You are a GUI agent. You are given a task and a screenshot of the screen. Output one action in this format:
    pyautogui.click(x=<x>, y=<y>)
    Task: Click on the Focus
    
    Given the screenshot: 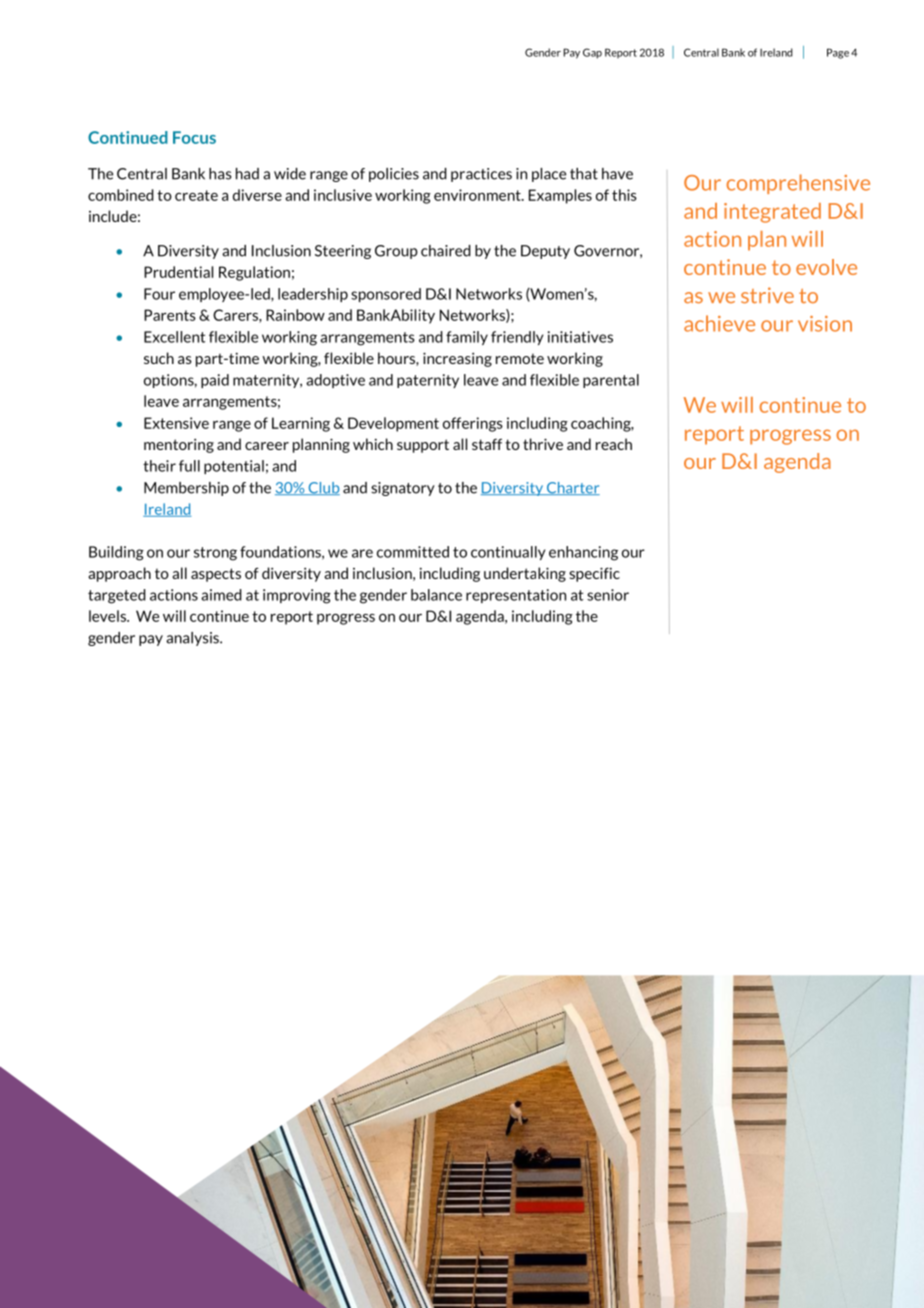 What is the action you would take?
    pyautogui.click(x=194, y=137)
